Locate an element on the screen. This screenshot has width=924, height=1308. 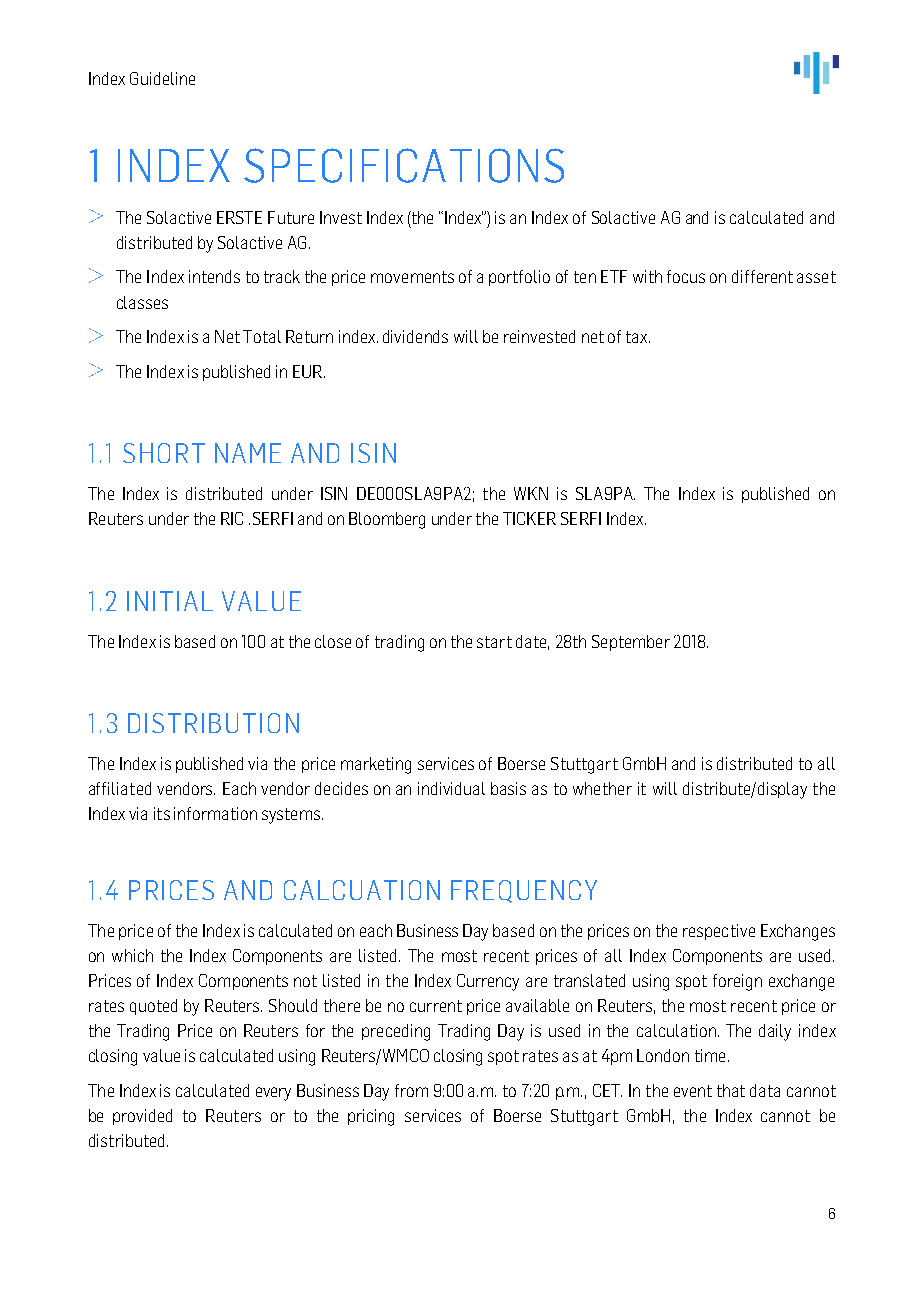
that is located at coordinates (731, 1090).
